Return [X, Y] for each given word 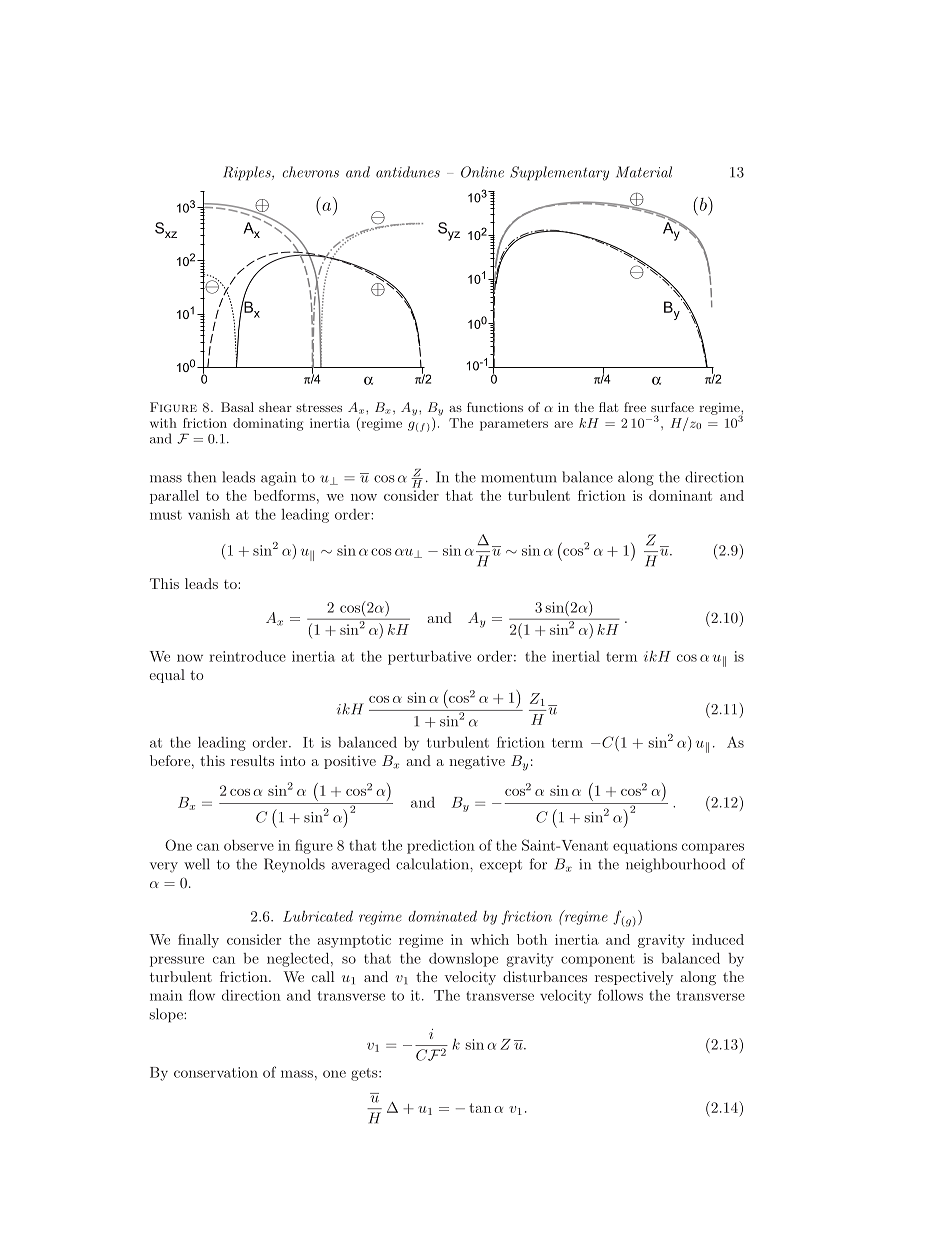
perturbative [429, 658]
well [197, 864]
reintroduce [247, 656]
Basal [237, 407]
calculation [433, 864]
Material [644, 172]
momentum [519, 478]
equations [645, 847]
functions [495, 407]
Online [482, 172]
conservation [216, 1072]
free [635, 407]
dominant [680, 495]
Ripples [248, 173]
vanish [209, 514]
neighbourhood [675, 865]
